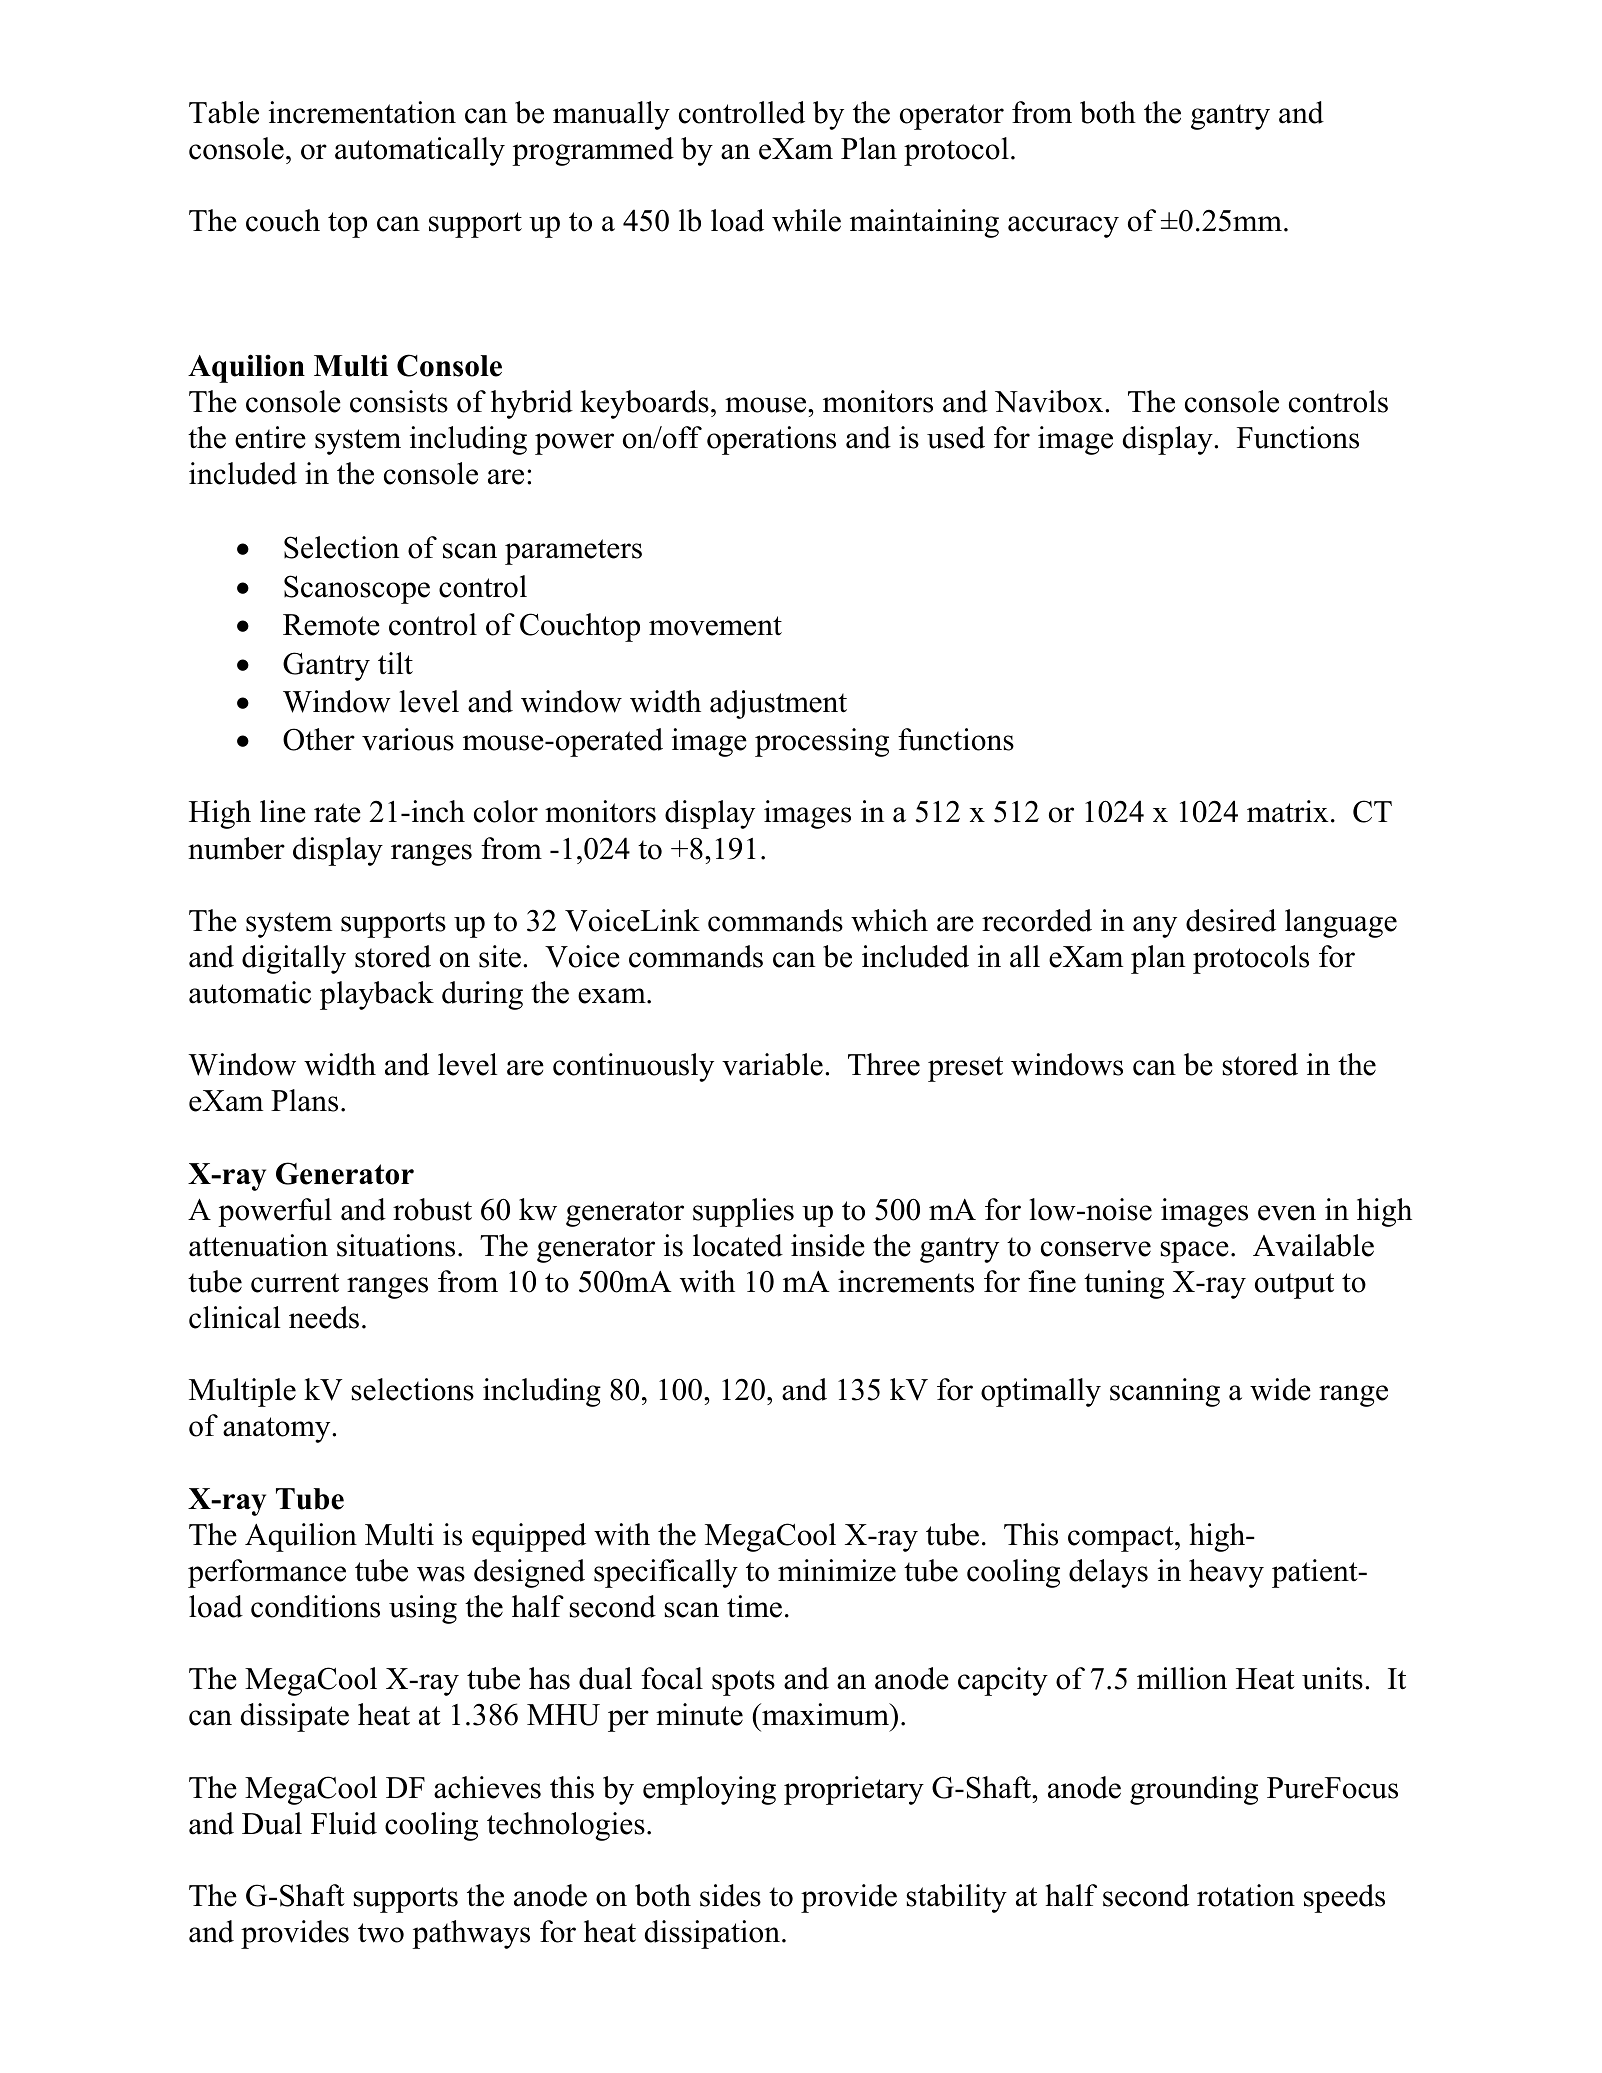  What do you see at coordinates (828, 1245) in the screenshot?
I see `inside` at bounding box center [828, 1245].
